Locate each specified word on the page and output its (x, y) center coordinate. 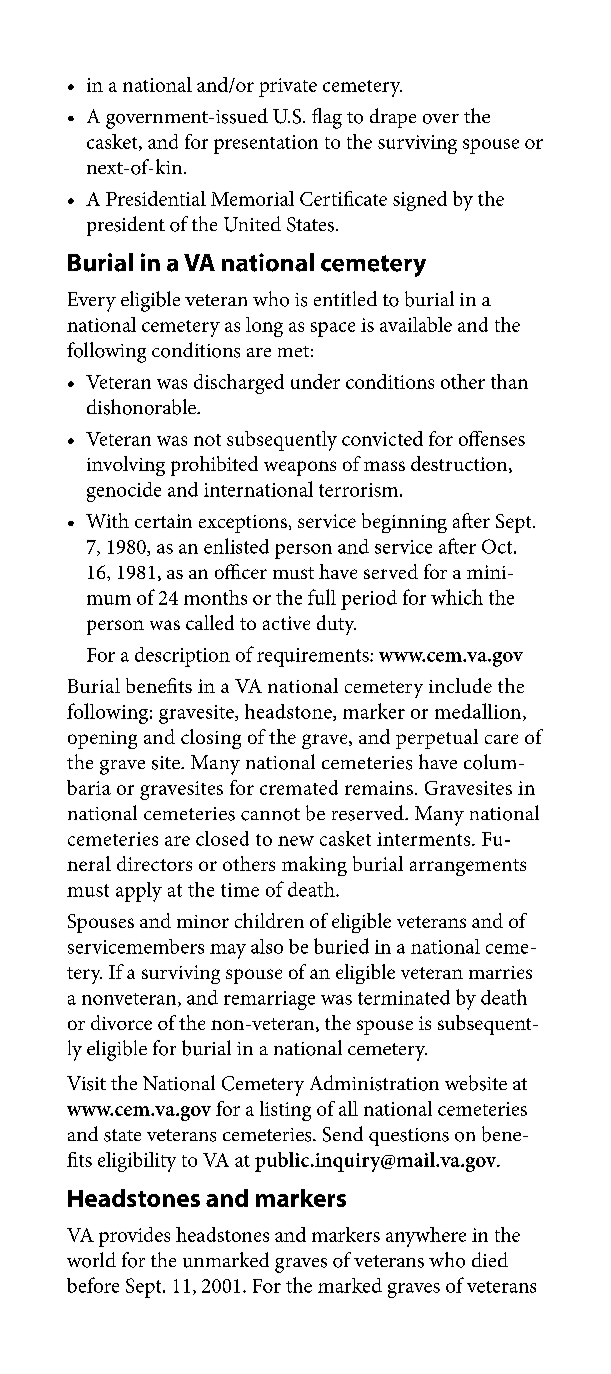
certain (163, 521)
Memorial (252, 198)
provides (134, 1237)
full (322, 597)
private (288, 87)
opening (102, 740)
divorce (121, 1022)
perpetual (437, 739)
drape (393, 118)
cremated (299, 787)
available (416, 324)
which (457, 597)
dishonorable (142, 407)
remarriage (269, 1000)
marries (500, 972)
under (315, 381)
